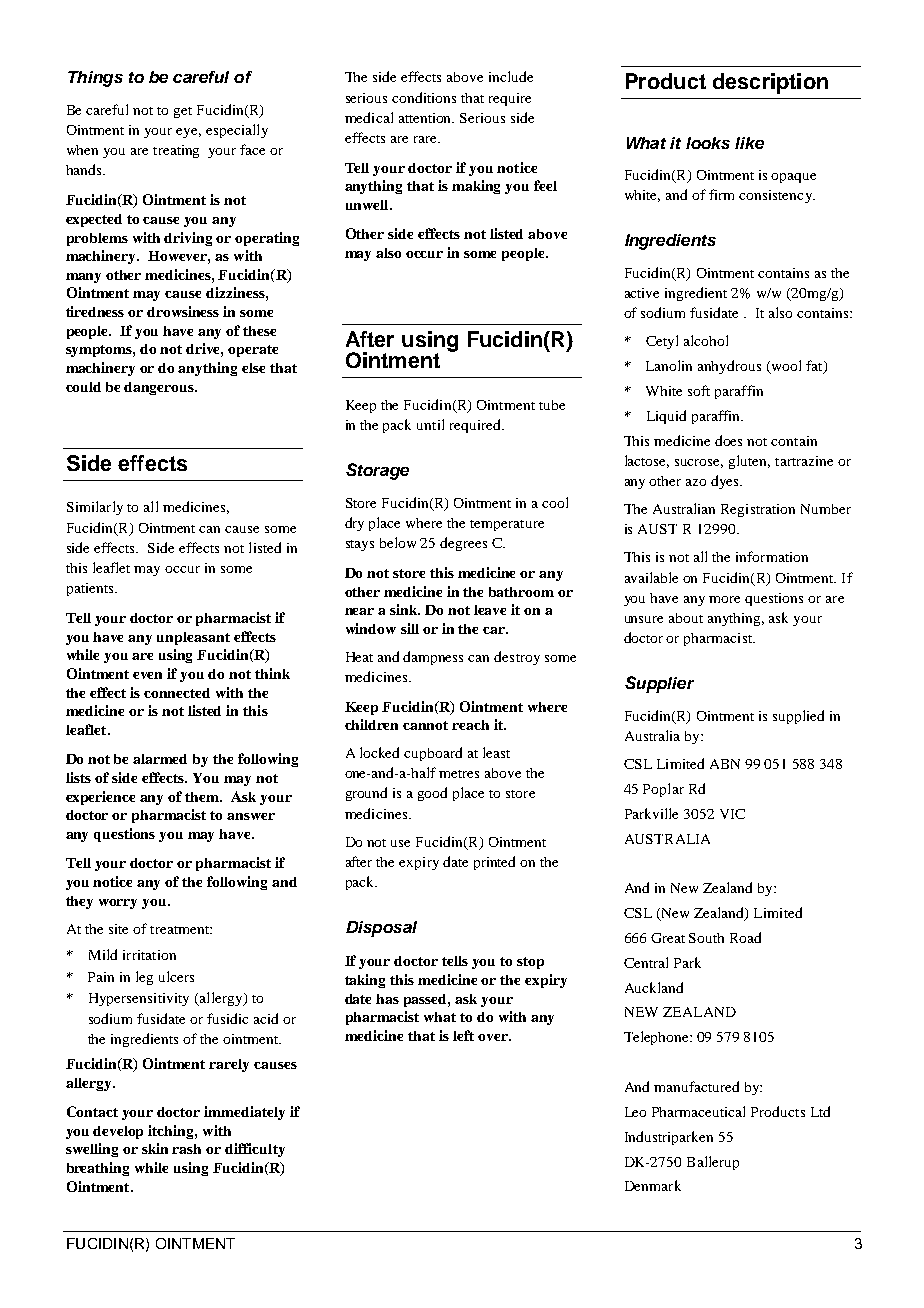 Image resolution: width=924 pixels, height=1308 pixels. What do you see at coordinates (430, 424) in the screenshot?
I see `until` at bounding box center [430, 424].
